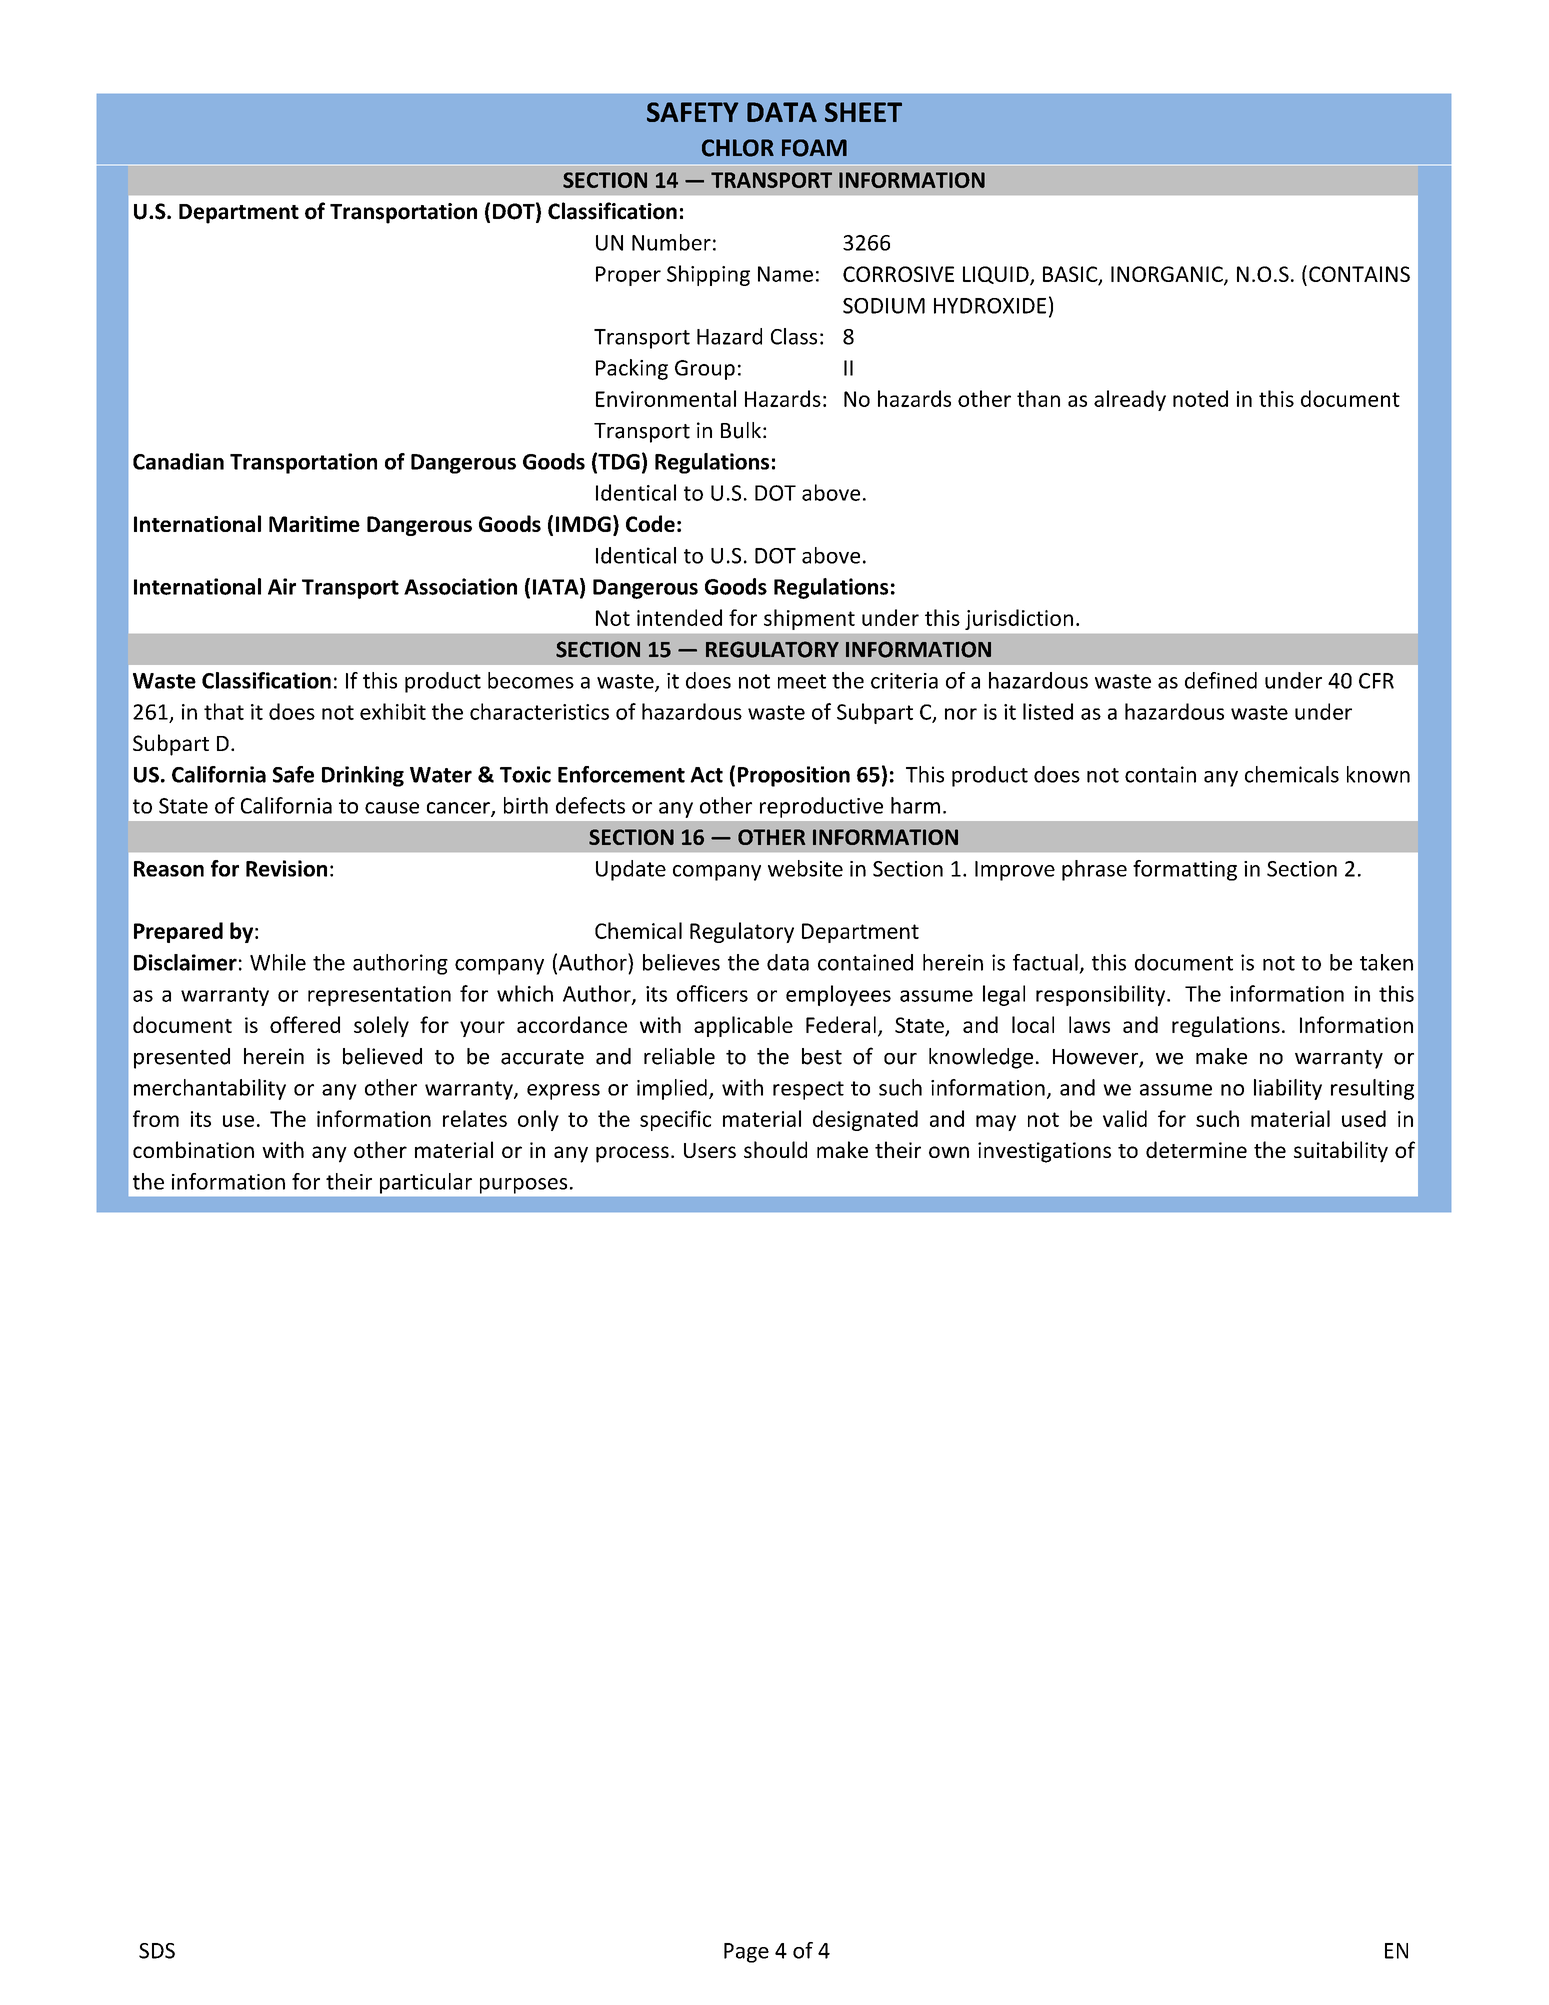  What do you see at coordinates (1221, 680) in the screenshot?
I see `defined` at bounding box center [1221, 680].
